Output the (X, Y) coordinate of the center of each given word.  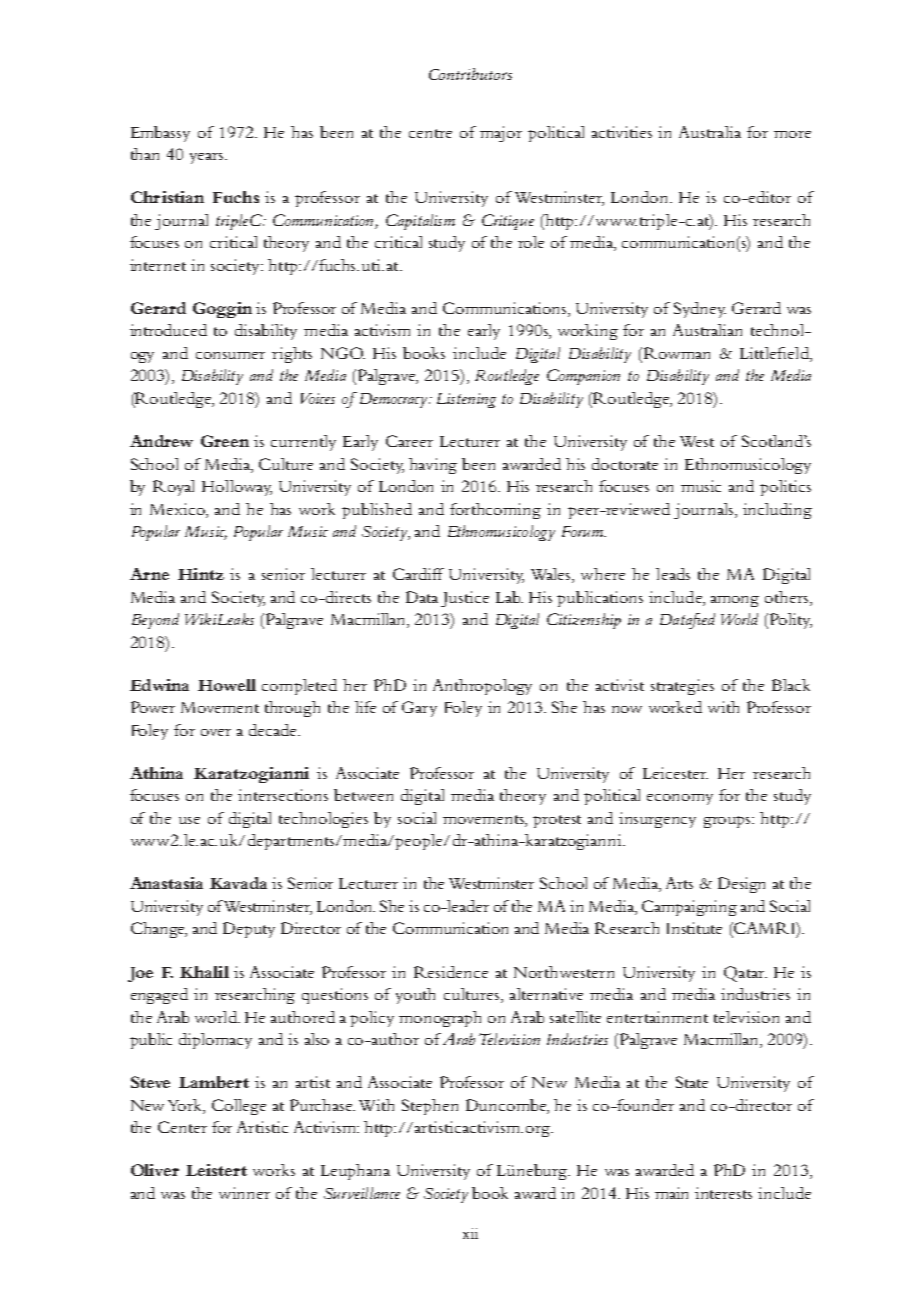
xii (470, 1233)
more (792, 134)
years (208, 158)
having (433, 466)
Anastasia (166, 883)
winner (244, 1193)
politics (785, 488)
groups (729, 822)
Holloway (237, 488)
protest (557, 821)
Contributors (470, 74)
